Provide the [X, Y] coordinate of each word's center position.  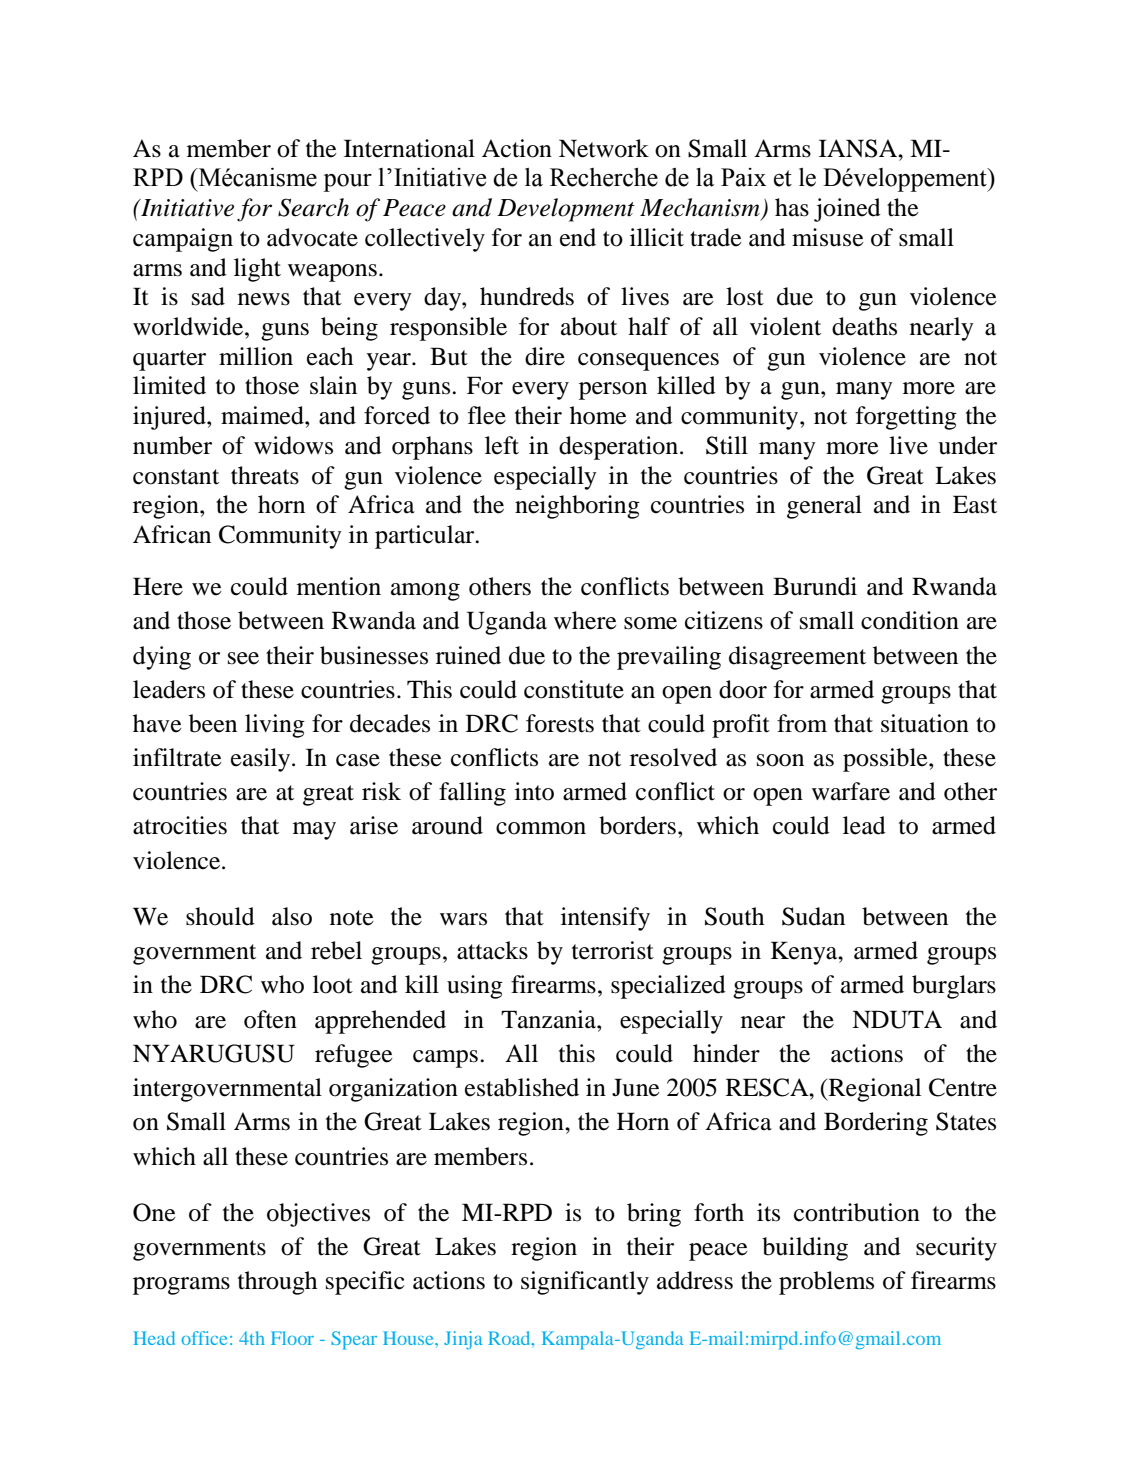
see [243, 658]
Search [313, 207]
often [270, 1019]
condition [910, 620]
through [277, 1283]
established [522, 1087]
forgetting [906, 418]
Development [566, 210]
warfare [851, 791]
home [598, 415]
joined [847, 210]
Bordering [876, 1124]
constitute [574, 689]
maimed [263, 415]
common [541, 828]
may [314, 831]
